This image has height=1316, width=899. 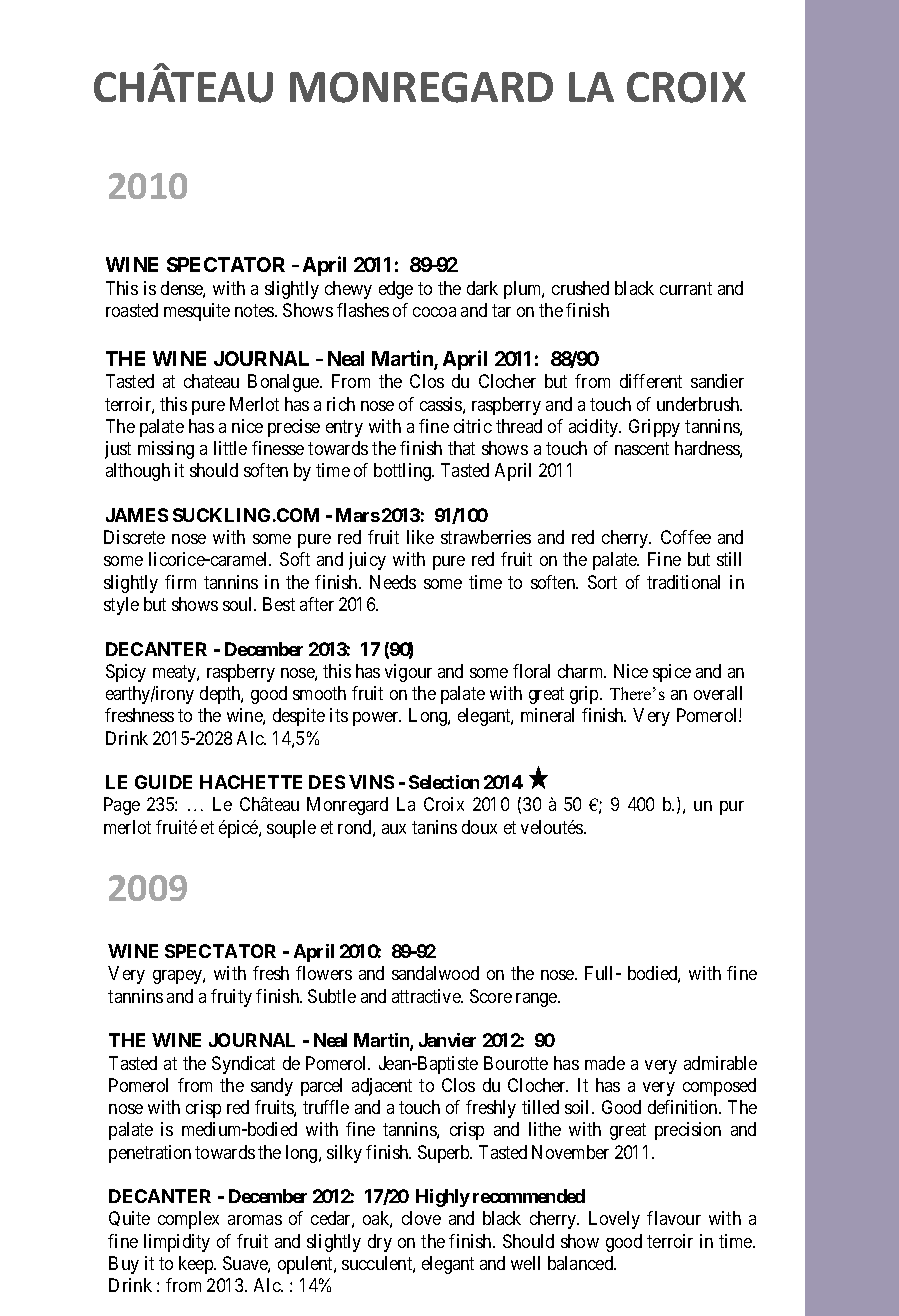 I want to click on currant, so click(x=686, y=288).
